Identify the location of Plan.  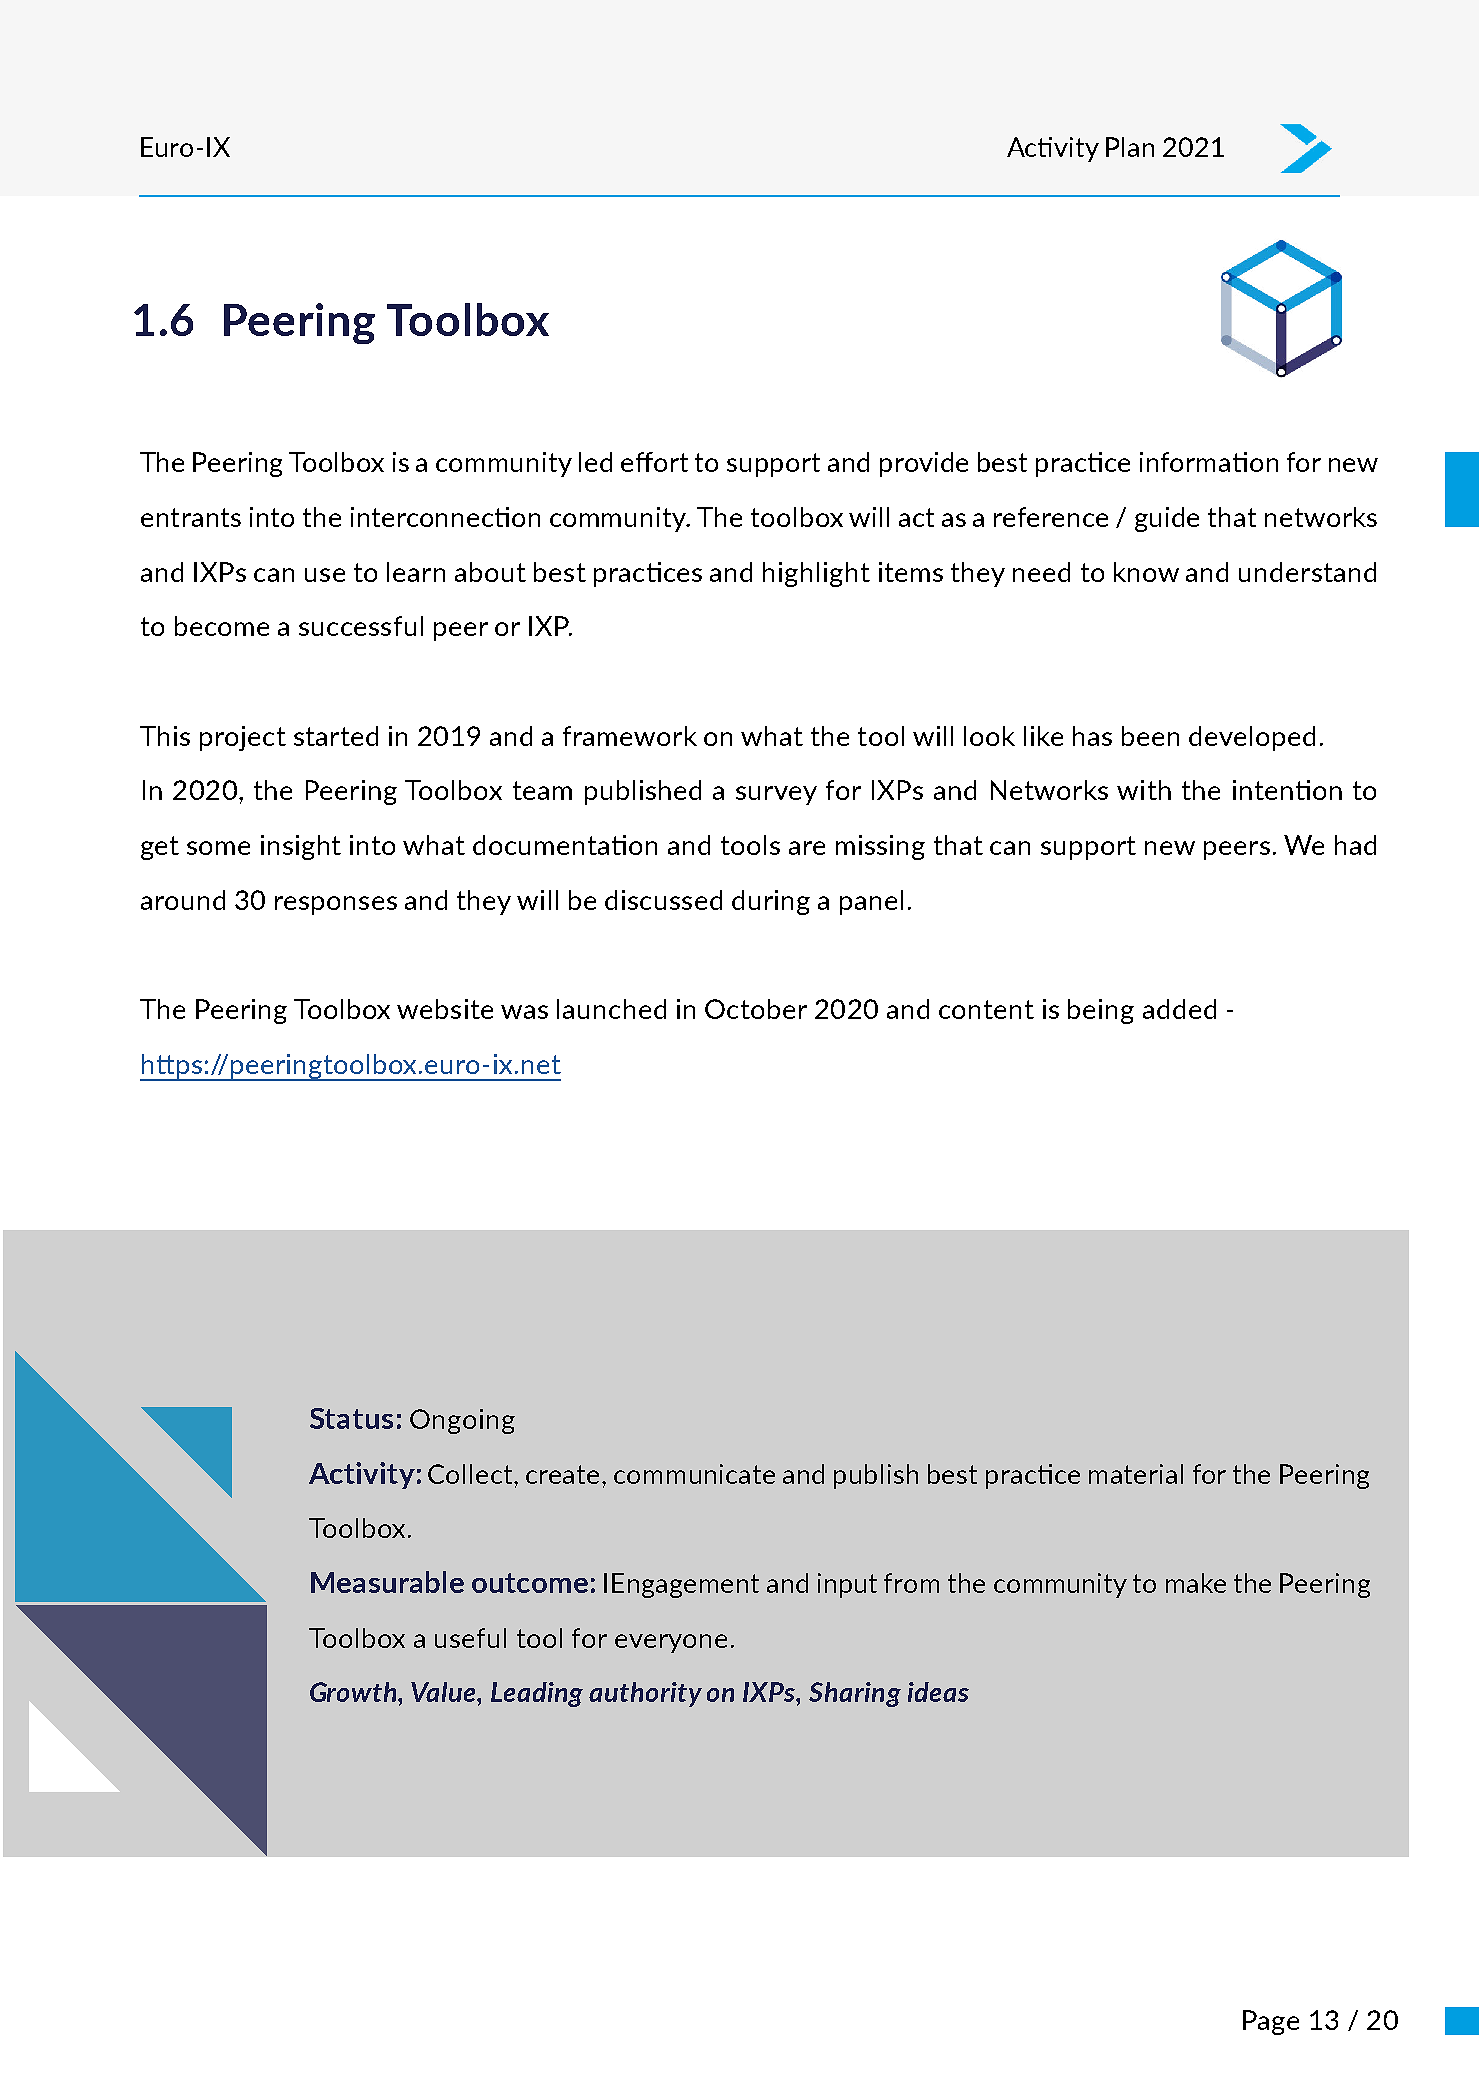
(1130, 147).
